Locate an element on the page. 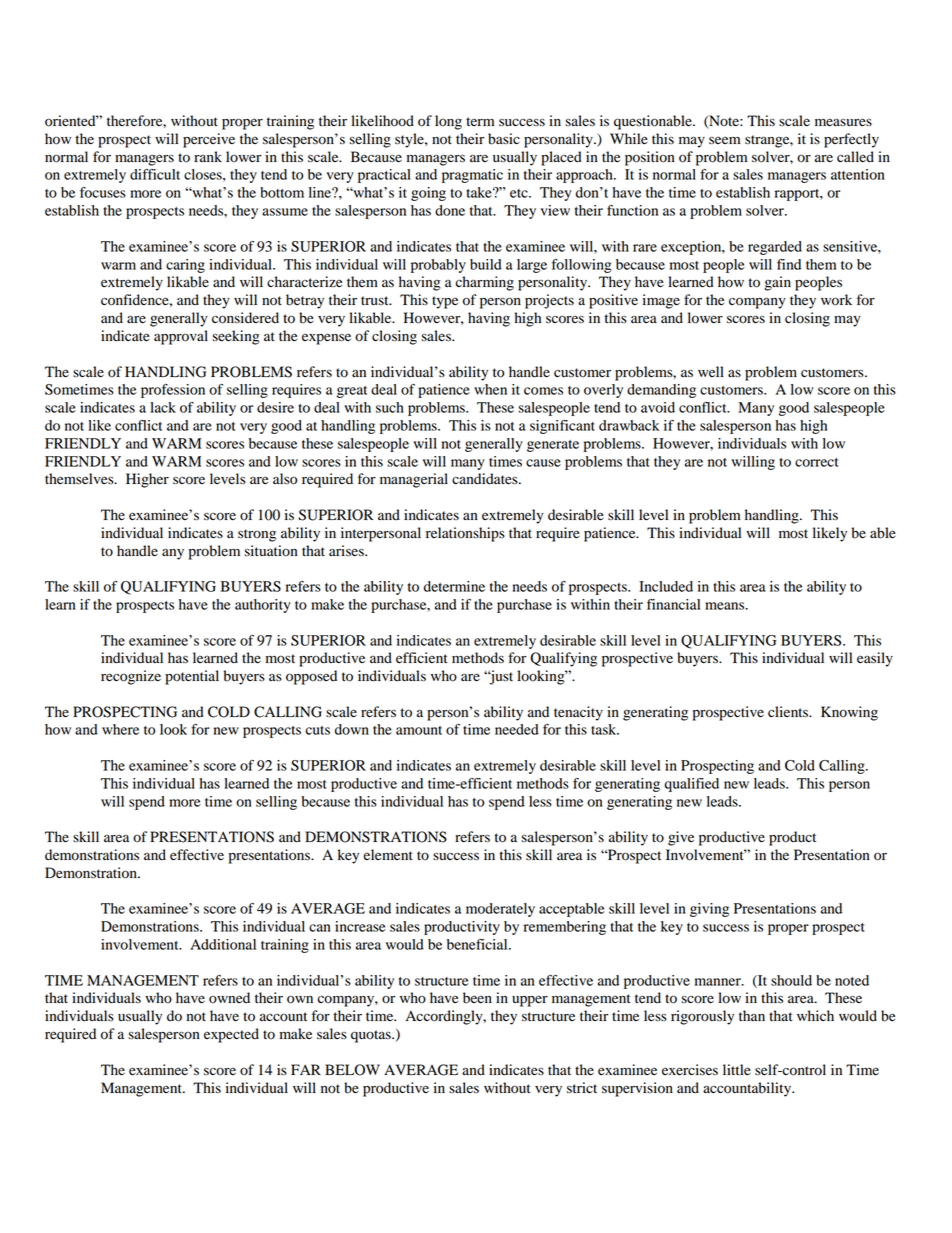 Image resolution: width=952 pixels, height=1233 pixels. seem is located at coordinates (724, 140).
